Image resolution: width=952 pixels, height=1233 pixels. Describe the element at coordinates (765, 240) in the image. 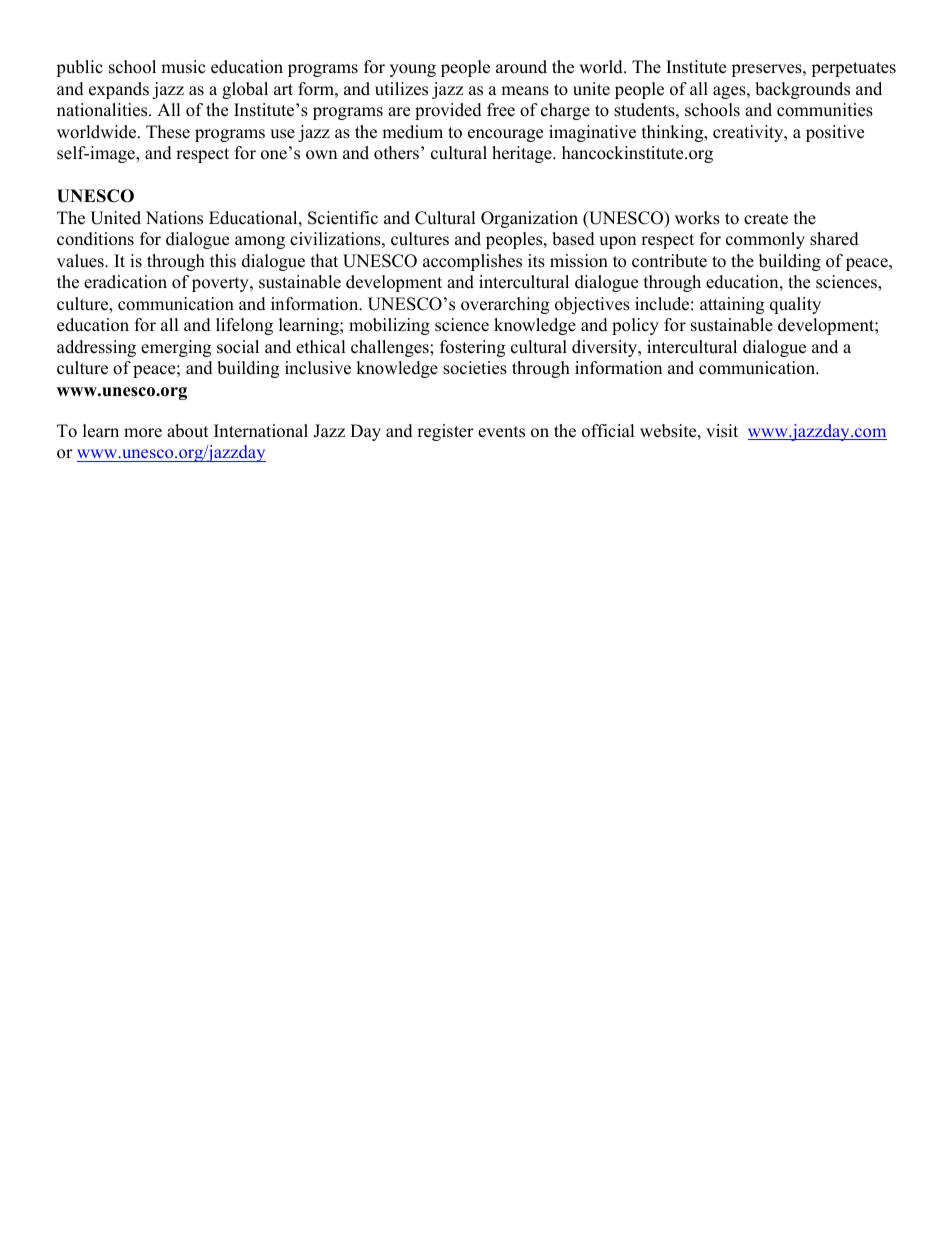

I see `commonly` at that location.
